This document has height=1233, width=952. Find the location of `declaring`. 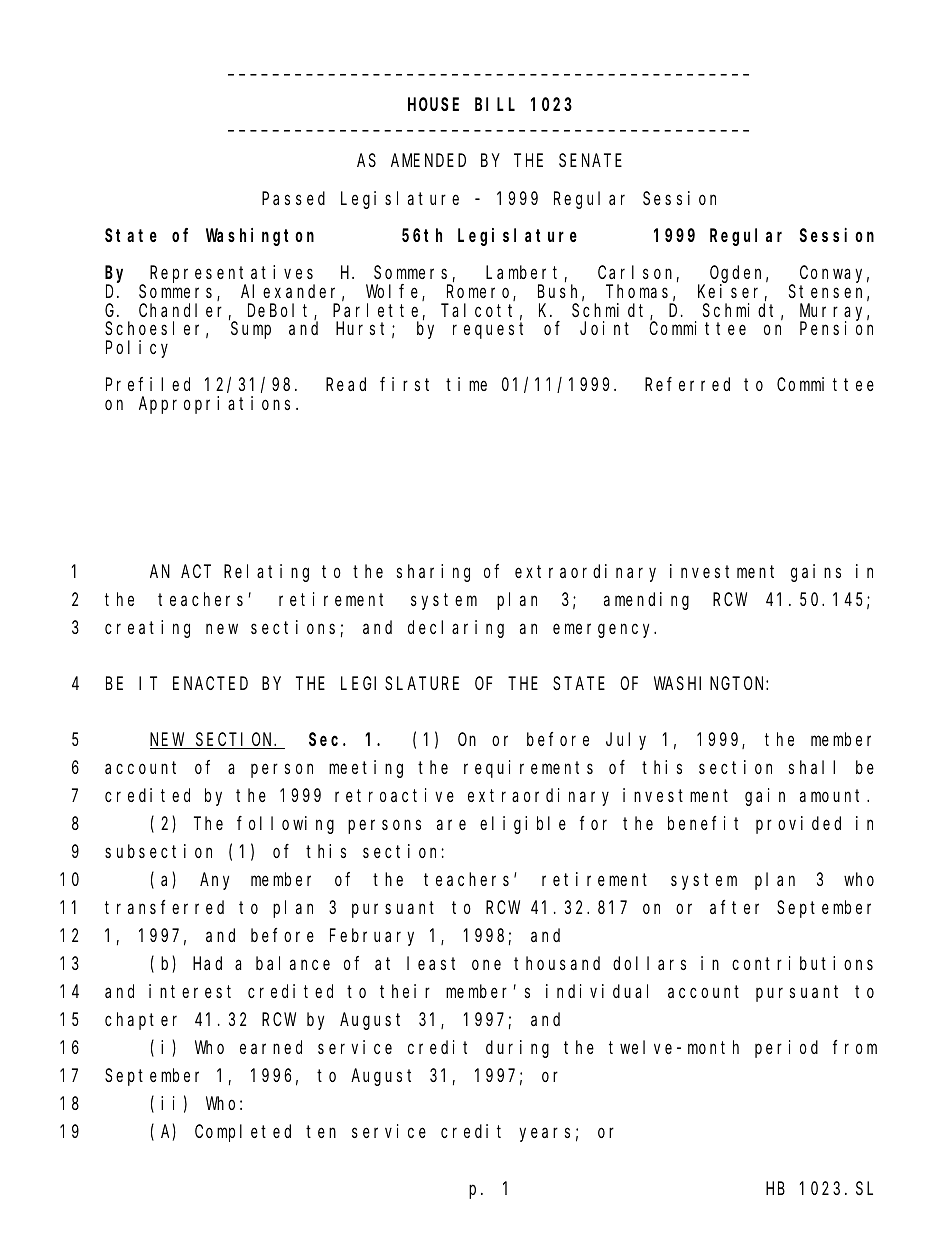

declaring is located at coordinates (456, 629).
